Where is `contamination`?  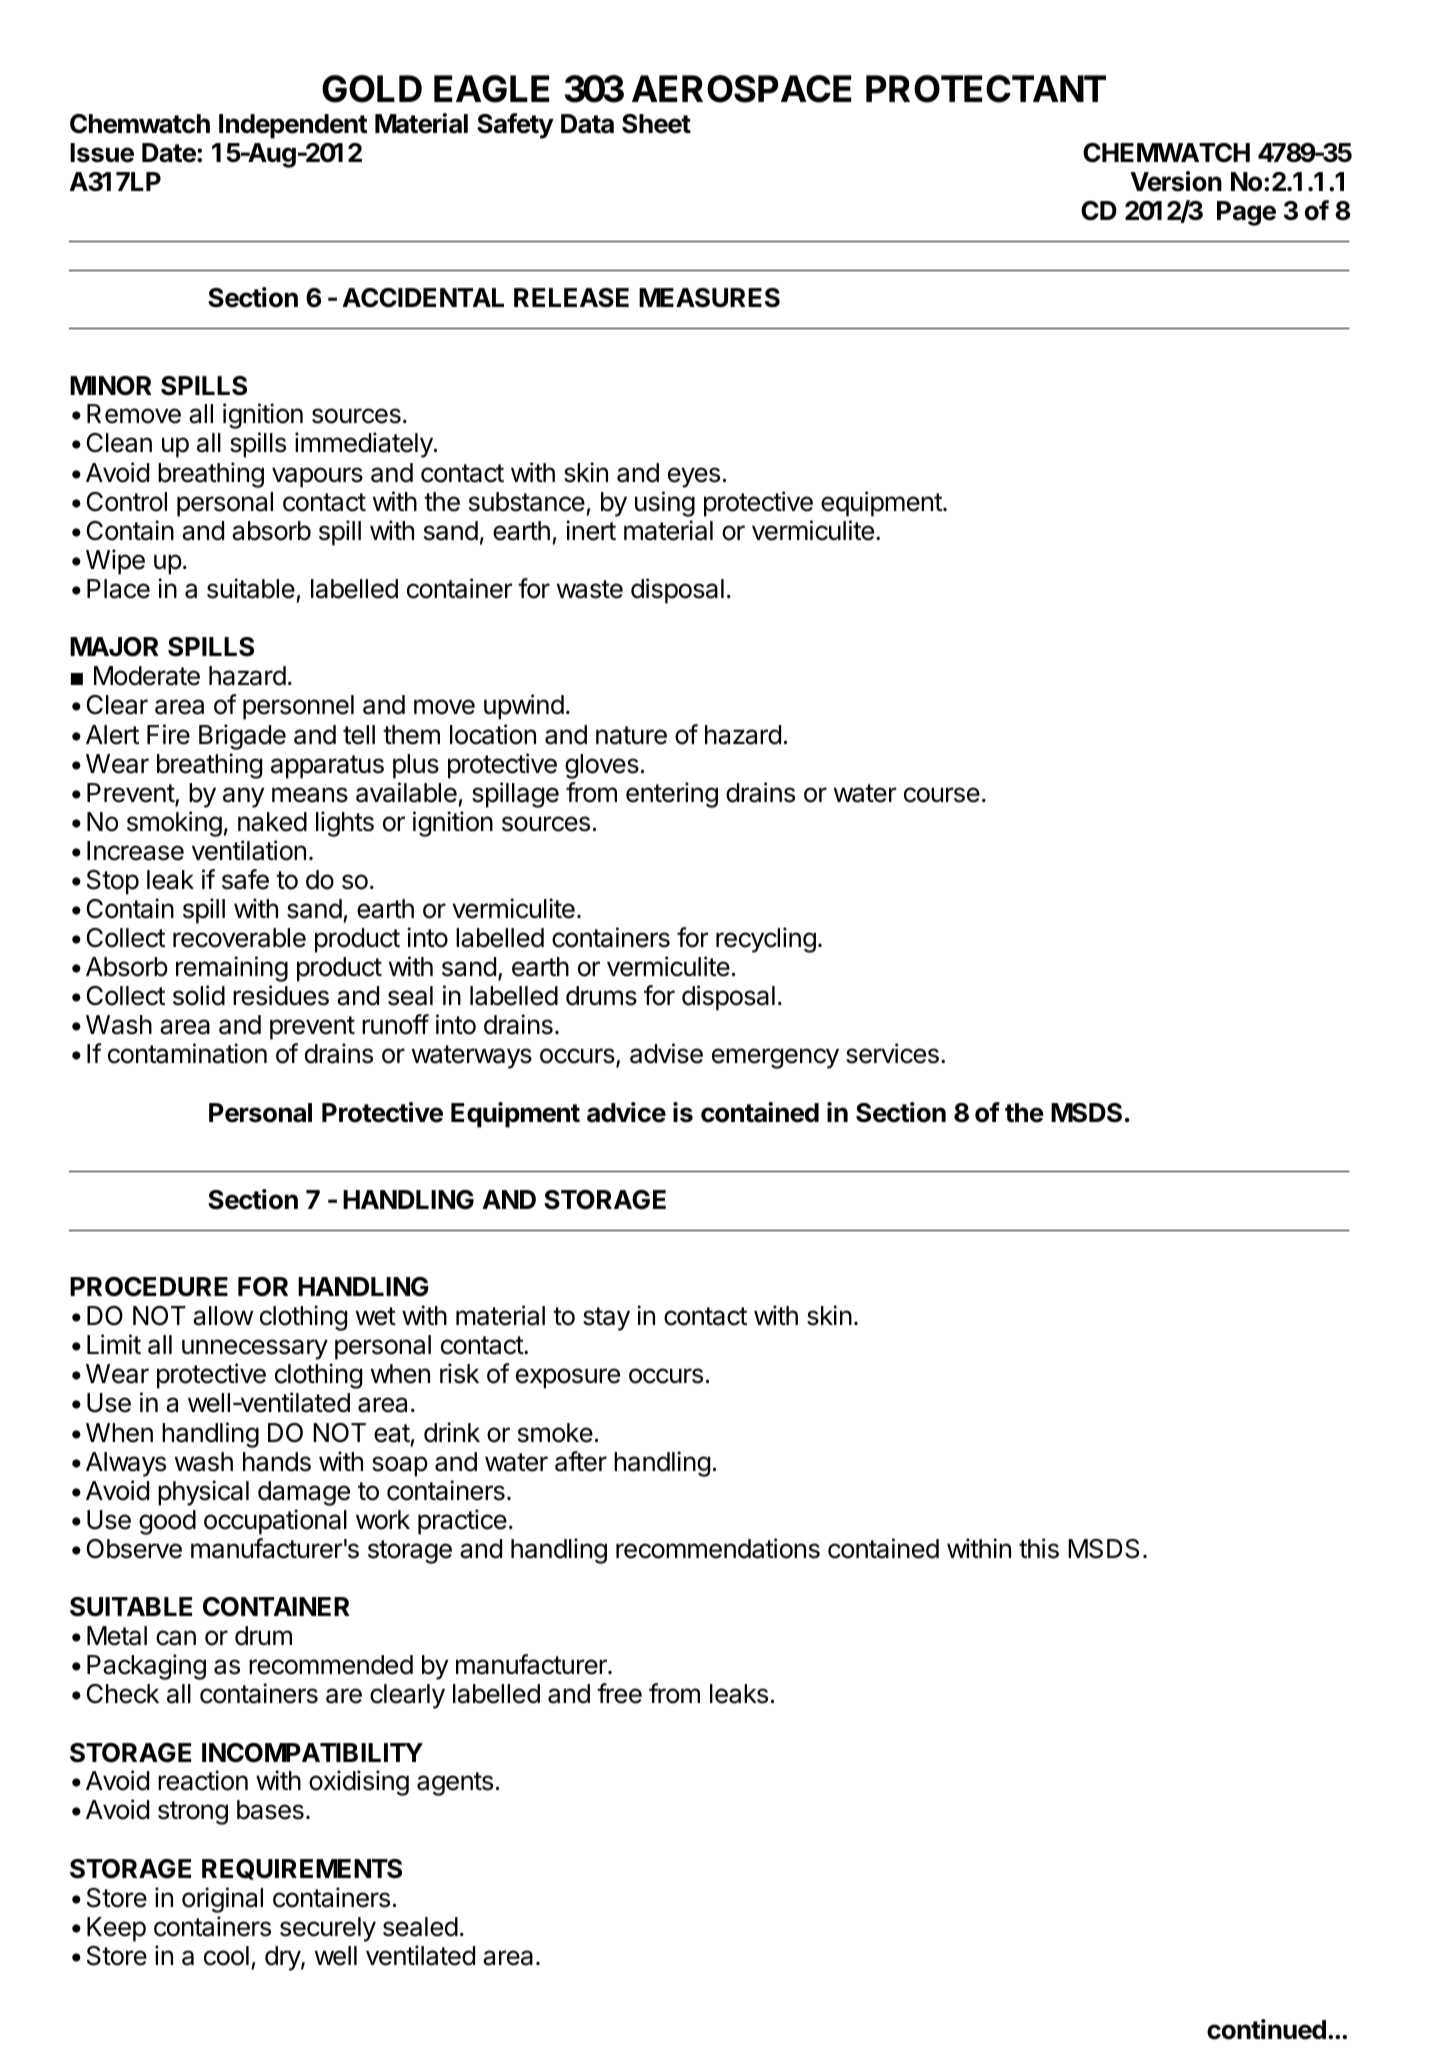 contamination is located at coordinates (187, 1053).
